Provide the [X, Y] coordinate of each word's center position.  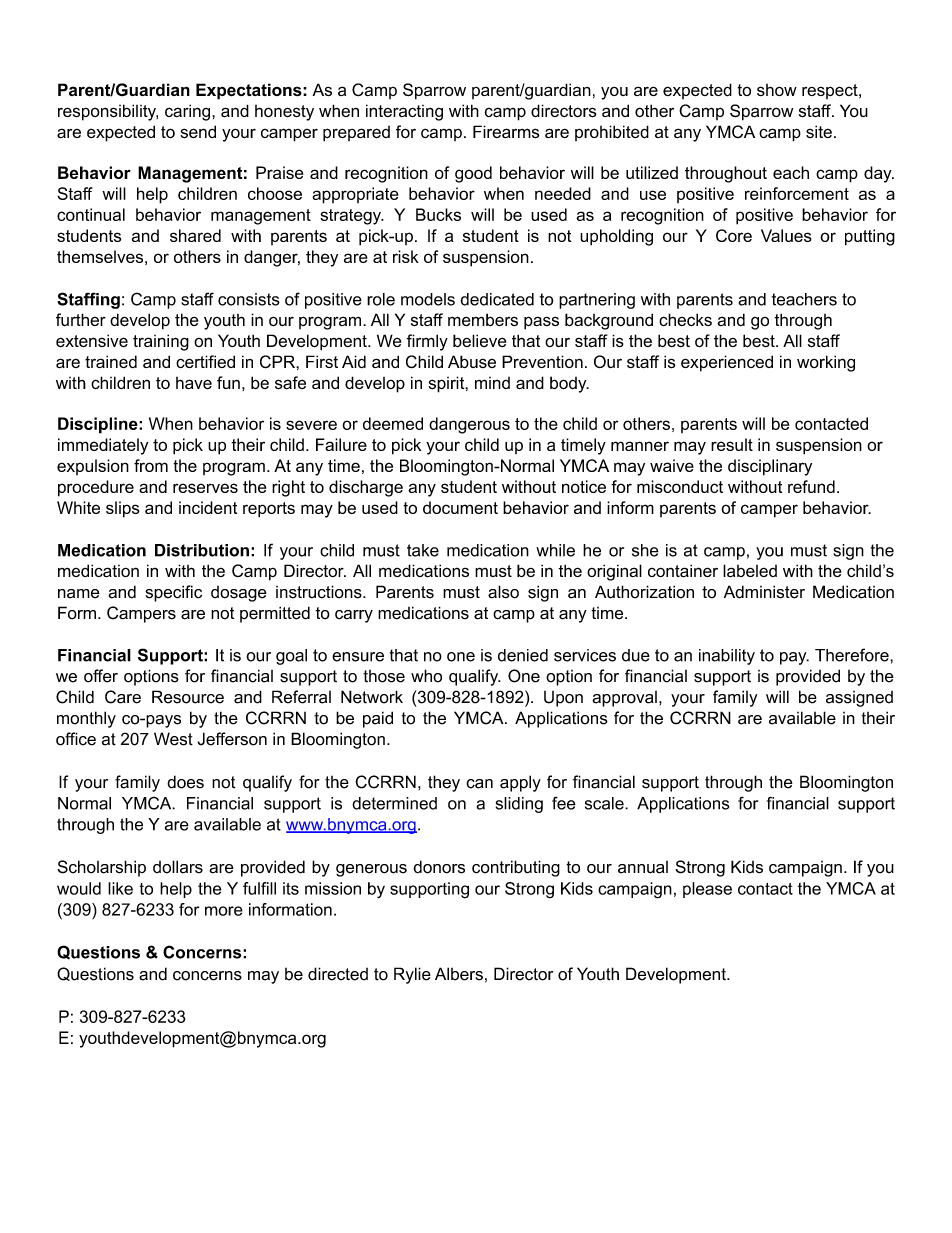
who [426, 676]
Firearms [506, 132]
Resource [188, 697]
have [194, 383]
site [819, 131]
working [826, 363]
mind [492, 383]
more [224, 911]
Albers [459, 974]
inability [727, 657]
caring [189, 112]
